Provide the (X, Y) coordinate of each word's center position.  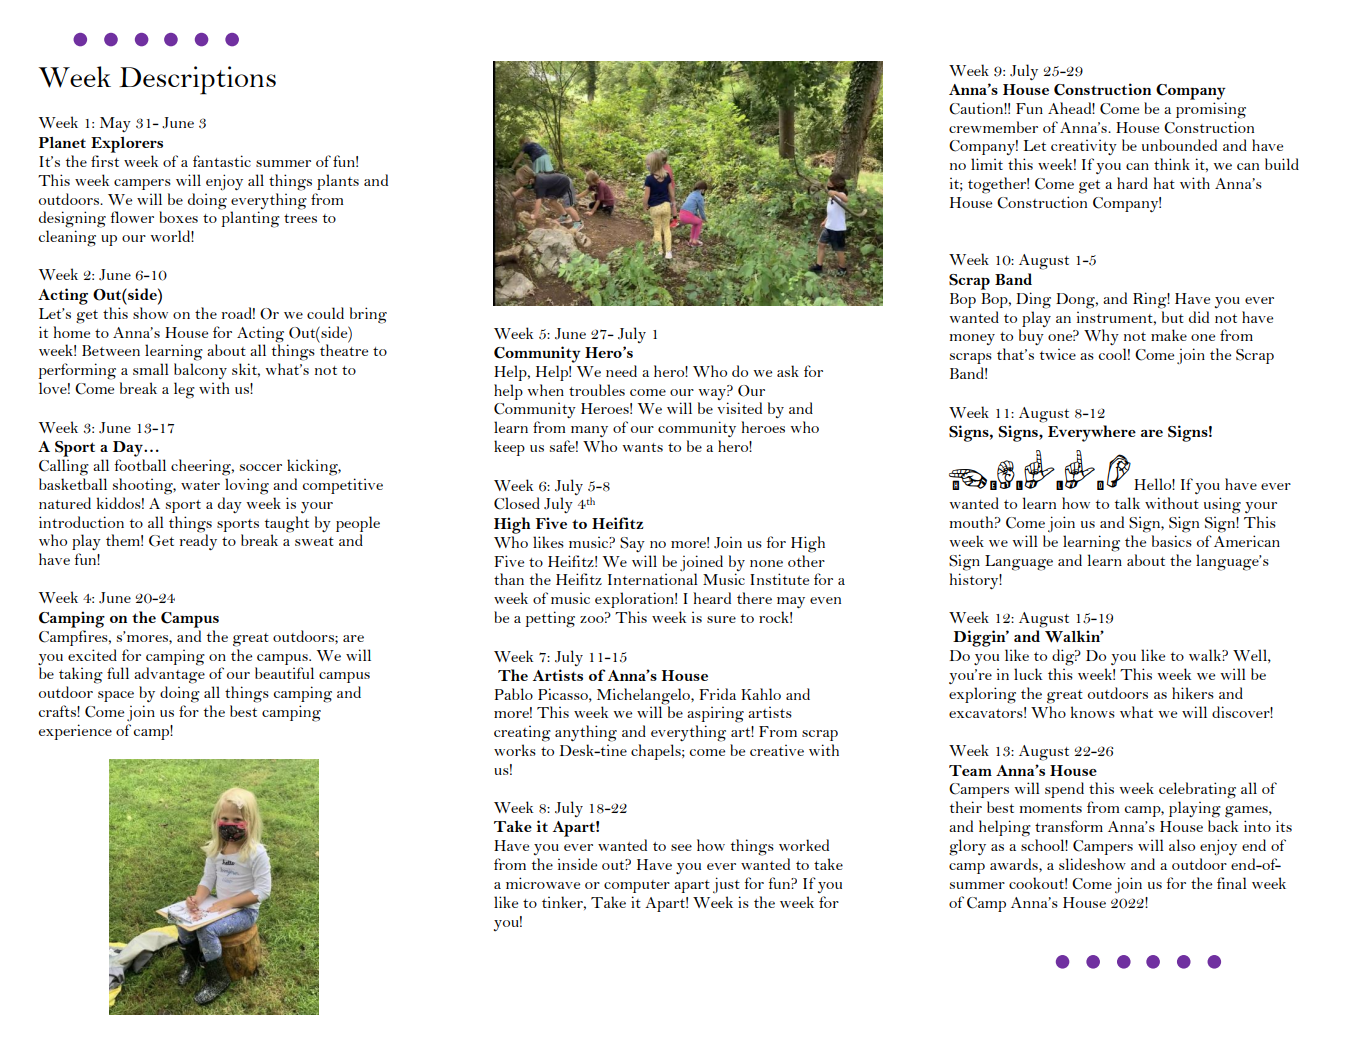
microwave (543, 883)
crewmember (993, 127)
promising (1211, 110)
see (681, 847)
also (1182, 845)
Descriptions (197, 80)
